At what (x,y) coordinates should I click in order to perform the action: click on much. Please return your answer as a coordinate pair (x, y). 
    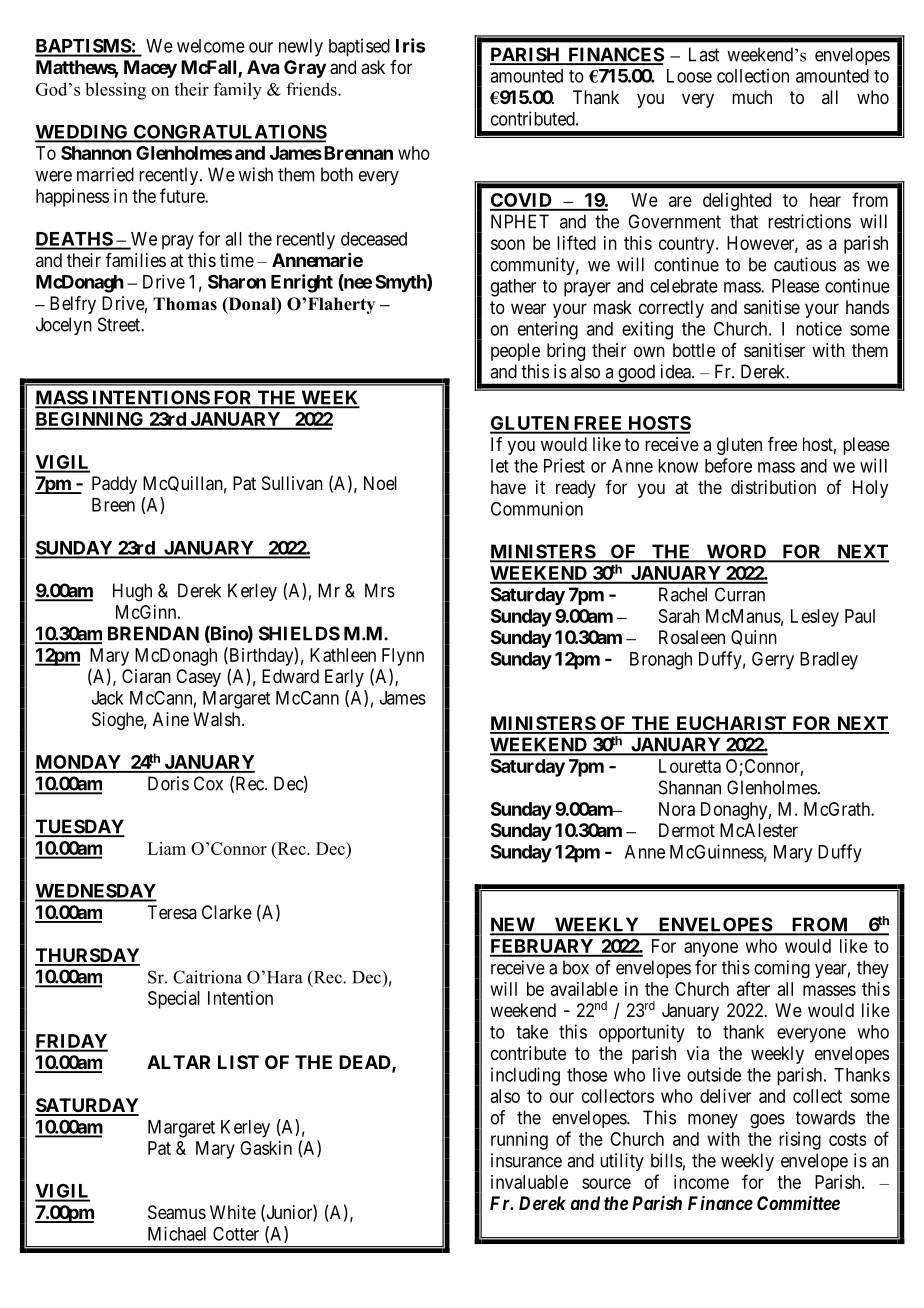
    Looking at the image, I should click on (752, 97).
